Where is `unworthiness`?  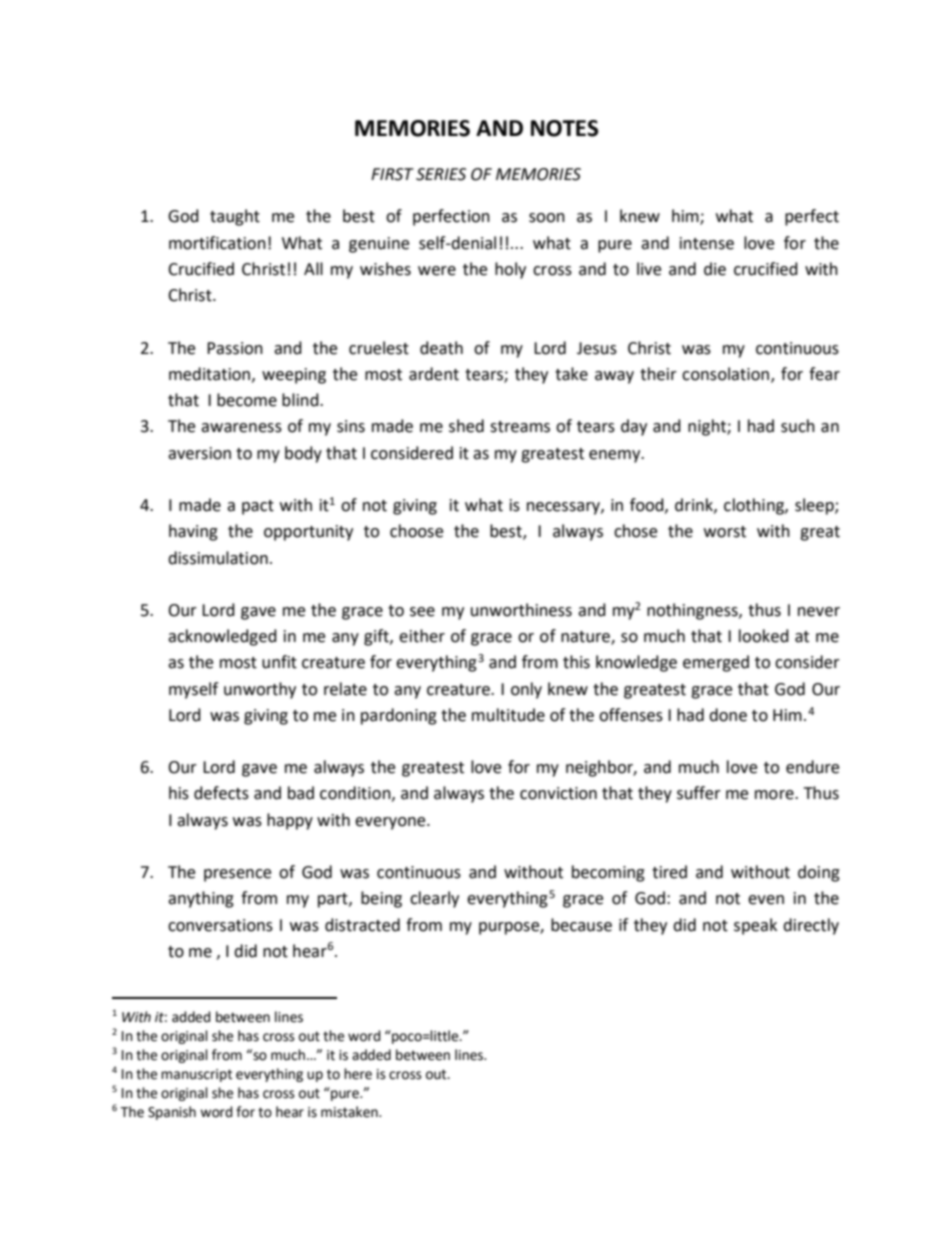 unworthiness is located at coordinates (521, 610).
